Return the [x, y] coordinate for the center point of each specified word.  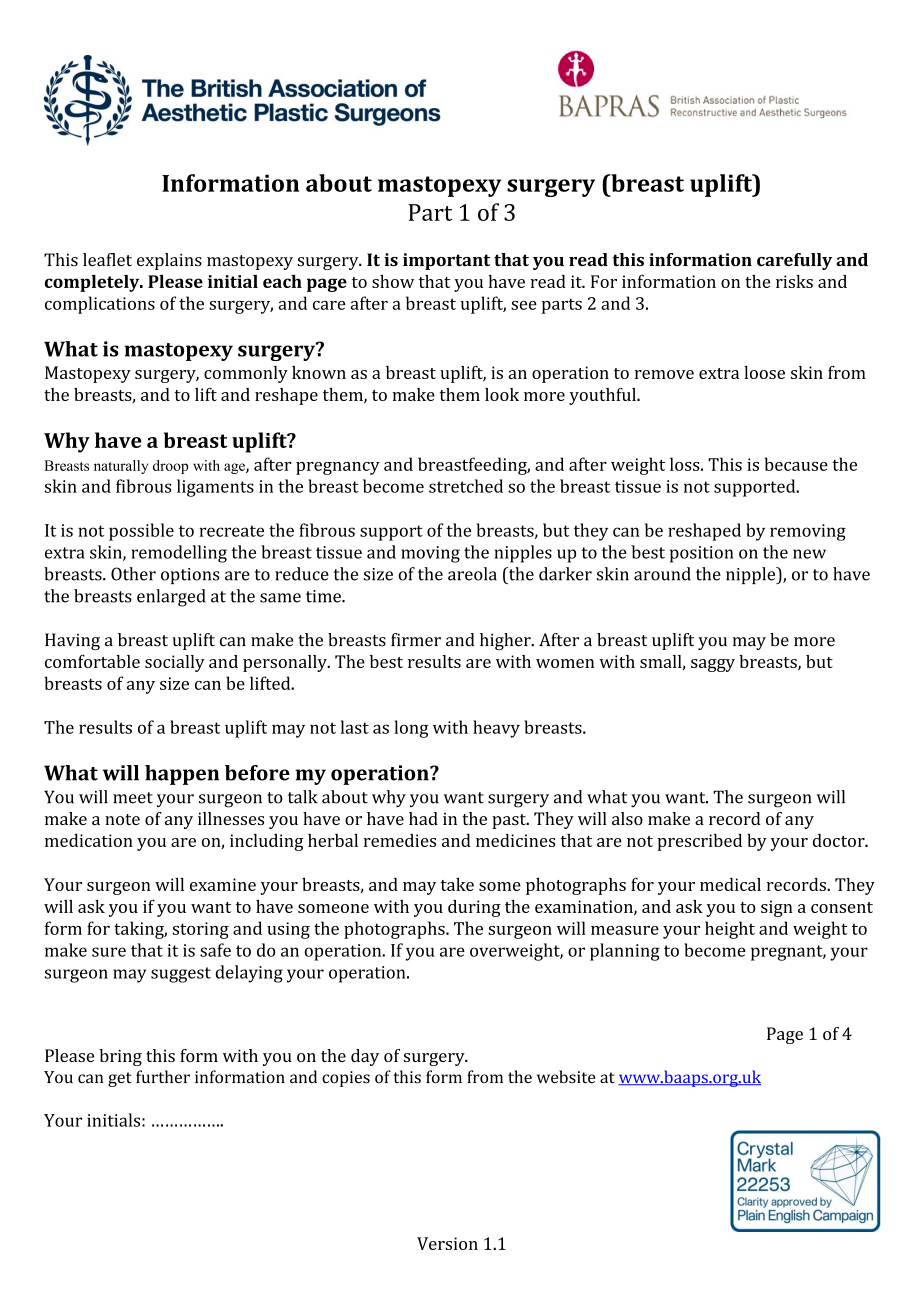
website [566, 1076]
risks [794, 281]
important [446, 261]
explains [169, 261]
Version [447, 1243]
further [163, 1077]
